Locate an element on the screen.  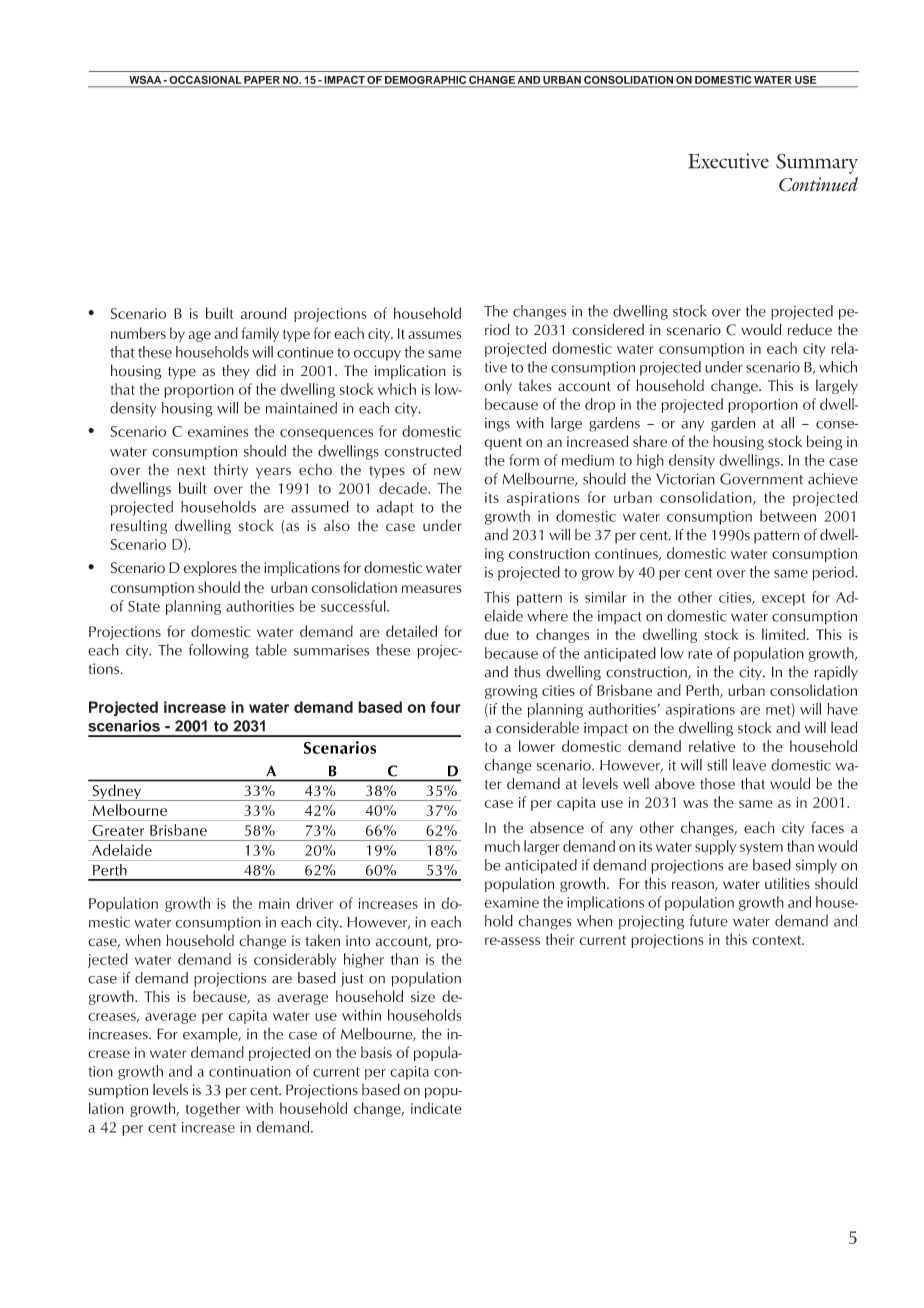
Sydney is located at coordinates (116, 792).
